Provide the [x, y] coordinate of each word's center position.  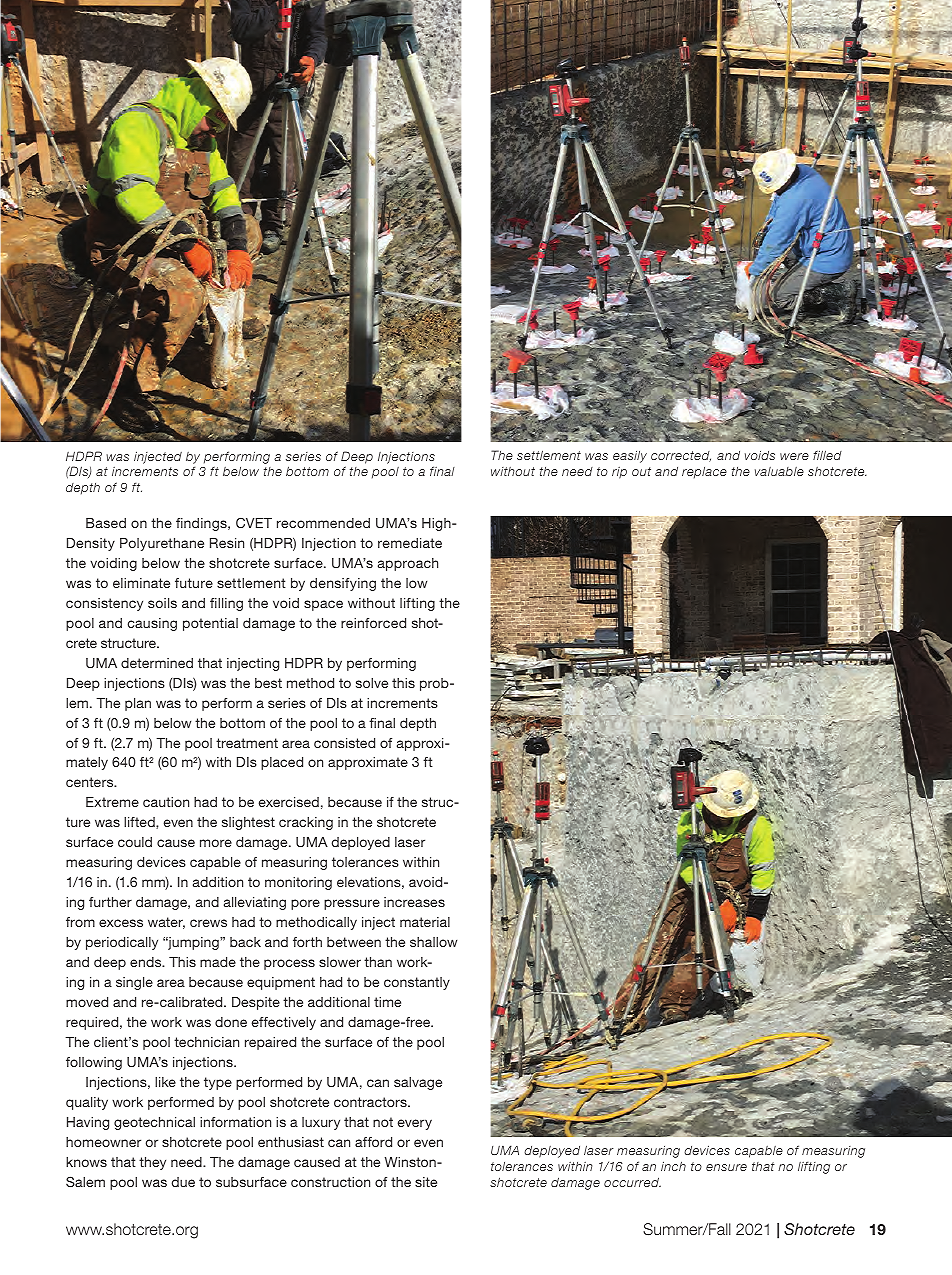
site [426, 1182]
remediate [410, 543]
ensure [726, 1167]
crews [208, 923]
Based [106, 523]
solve [372, 683]
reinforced [373, 623]
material [425, 922]
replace [704, 473]
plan [138, 704]
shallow [433, 942]
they [152, 1163]
